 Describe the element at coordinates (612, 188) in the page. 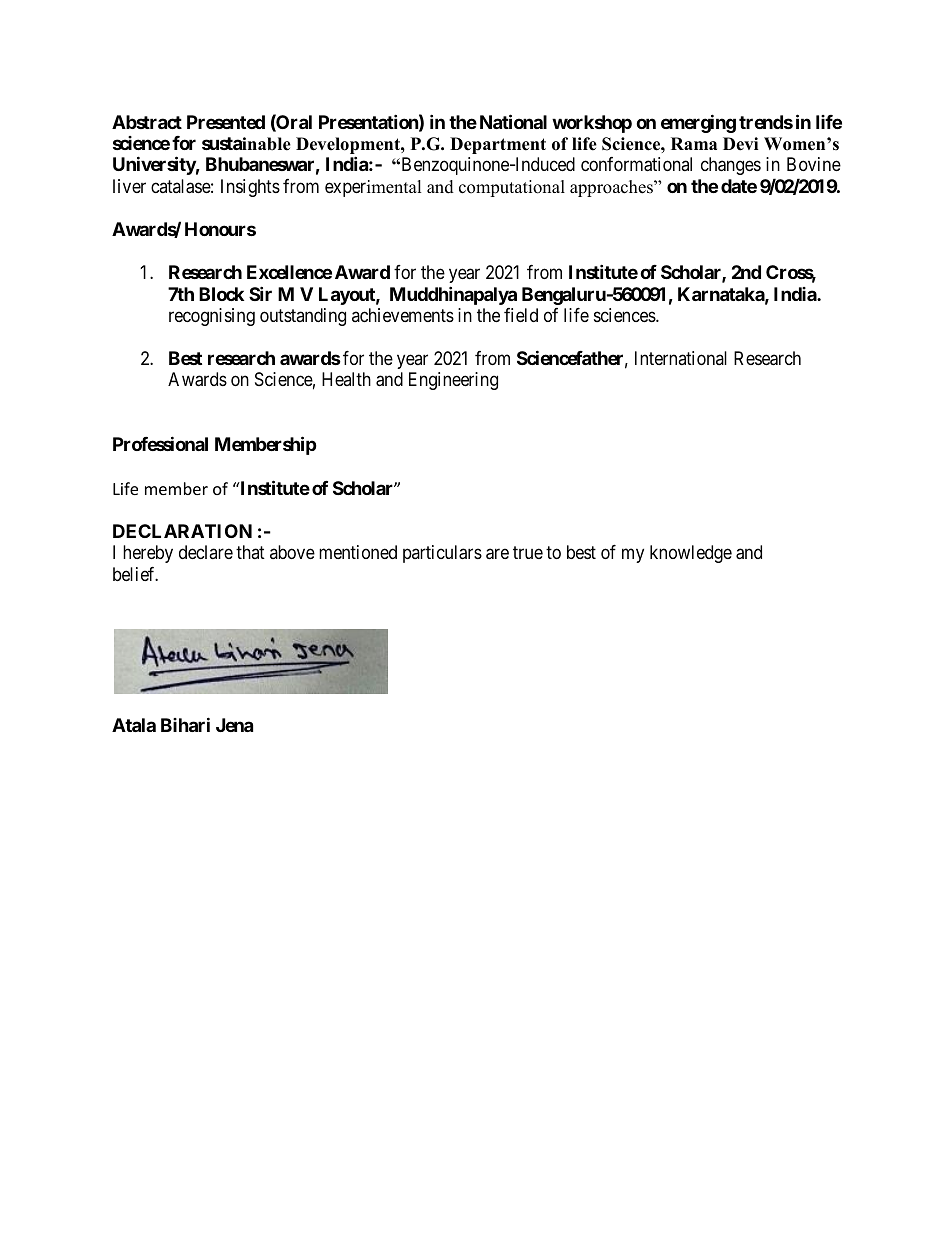

I see `approaches` at that location.
